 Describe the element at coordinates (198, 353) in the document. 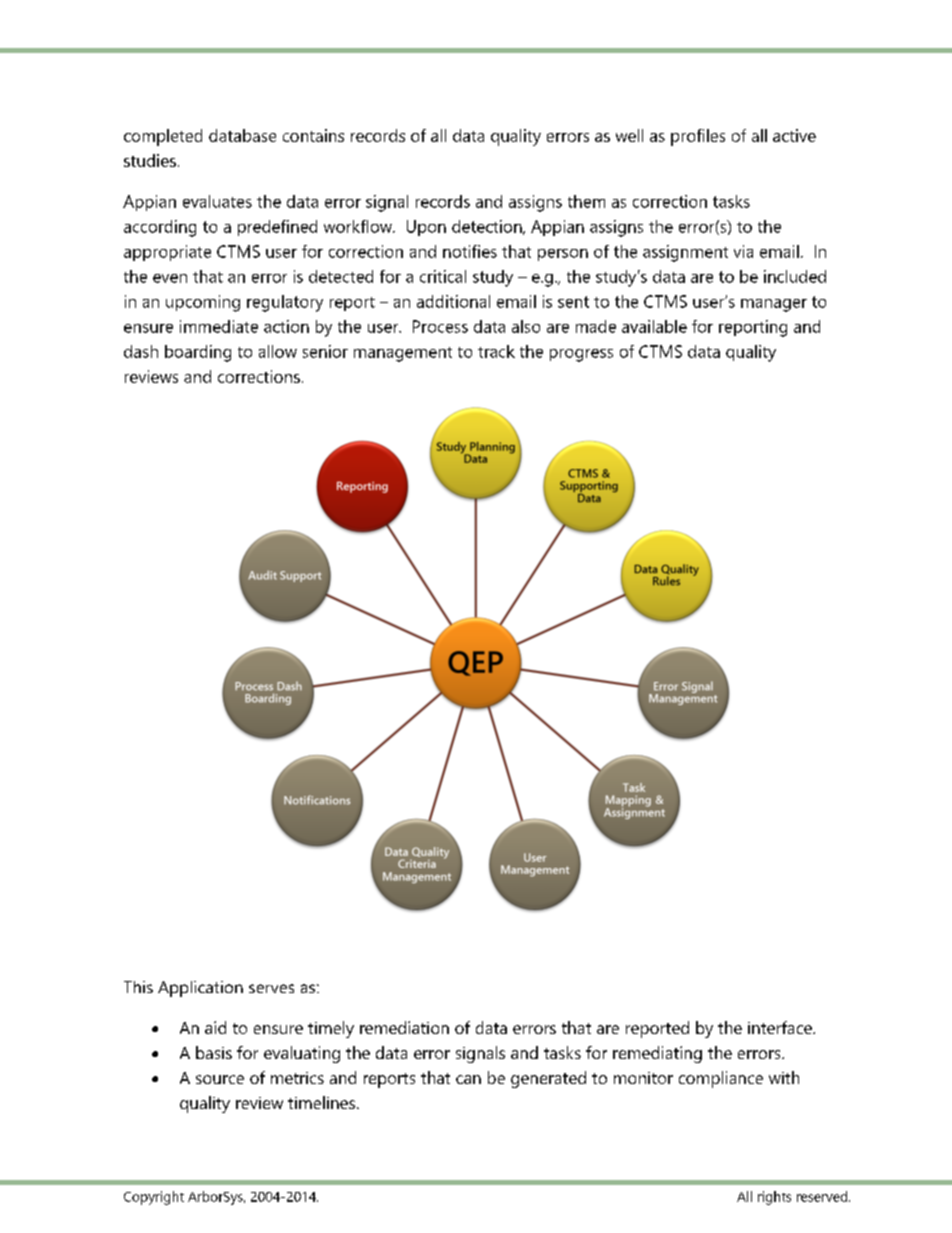

I see `boarding` at that location.
